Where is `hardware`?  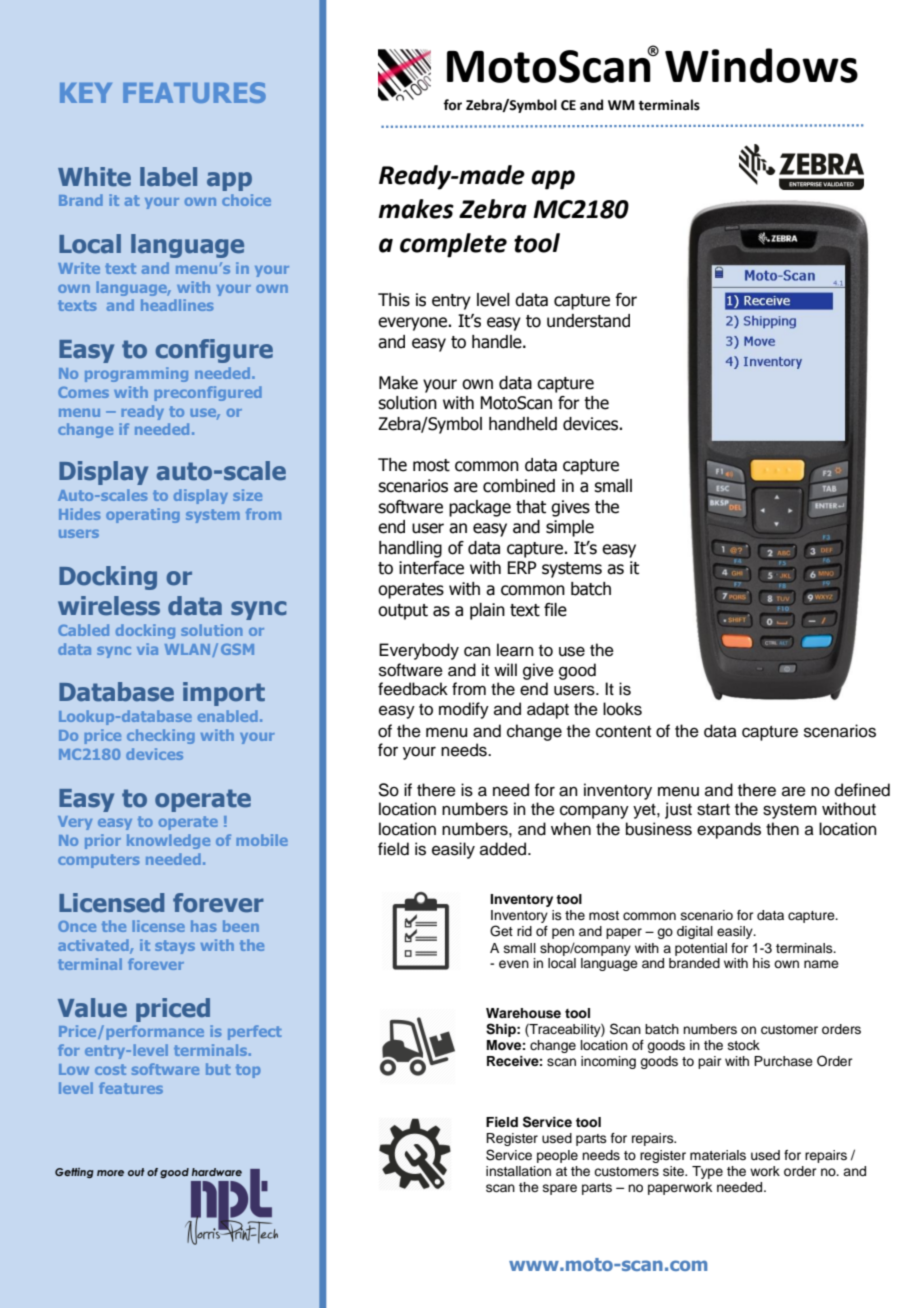 hardware is located at coordinates (217, 1172).
